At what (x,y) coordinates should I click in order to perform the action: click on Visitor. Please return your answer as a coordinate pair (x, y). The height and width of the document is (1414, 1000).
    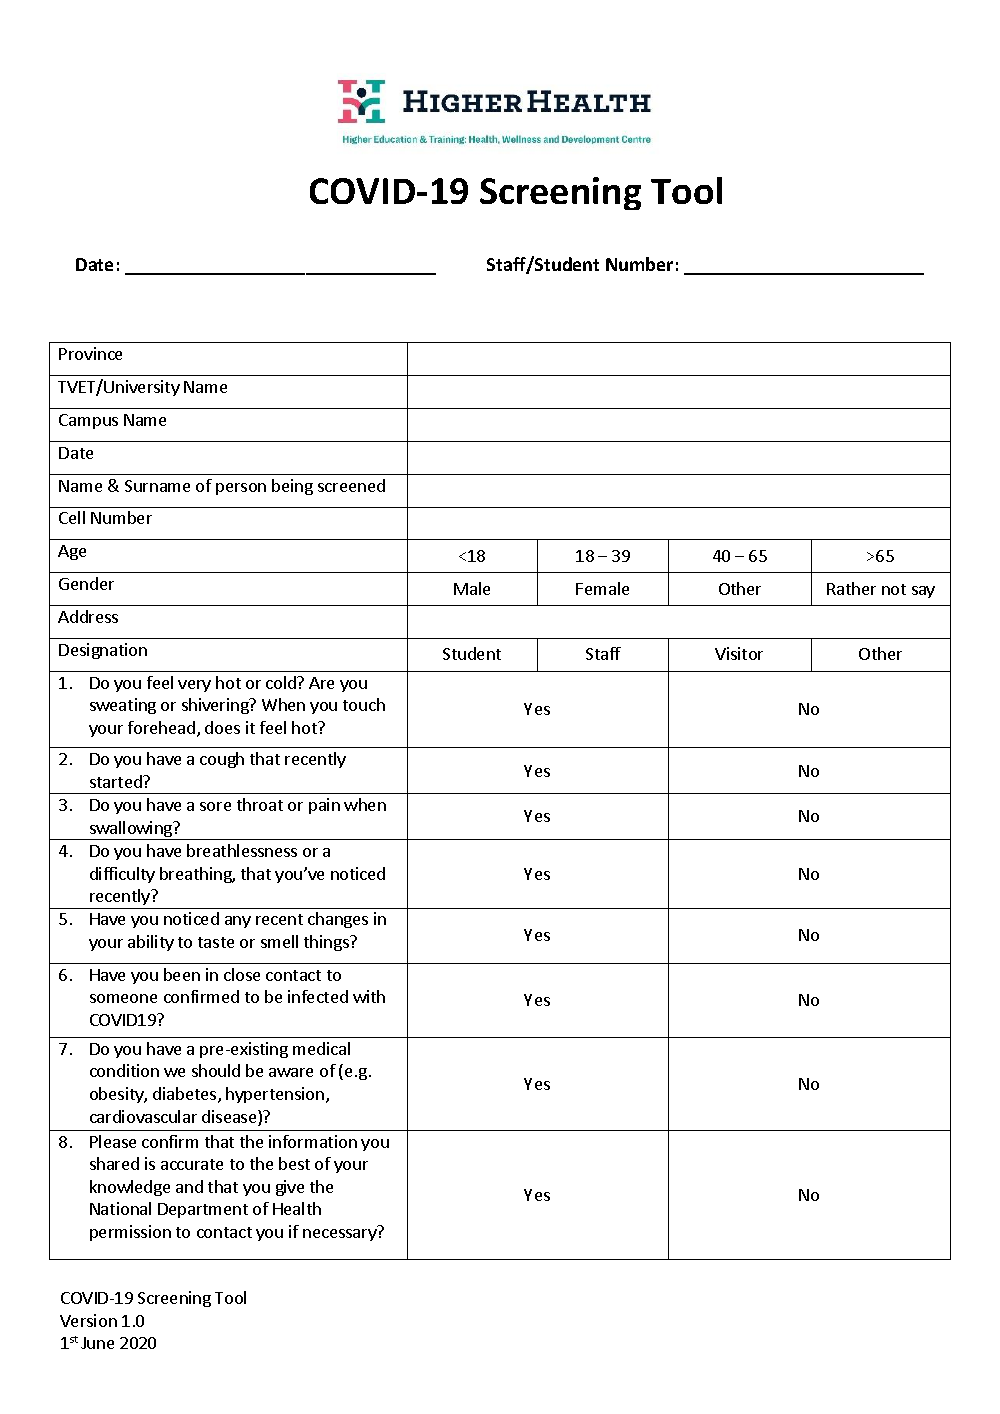
    Looking at the image, I should click on (739, 653).
